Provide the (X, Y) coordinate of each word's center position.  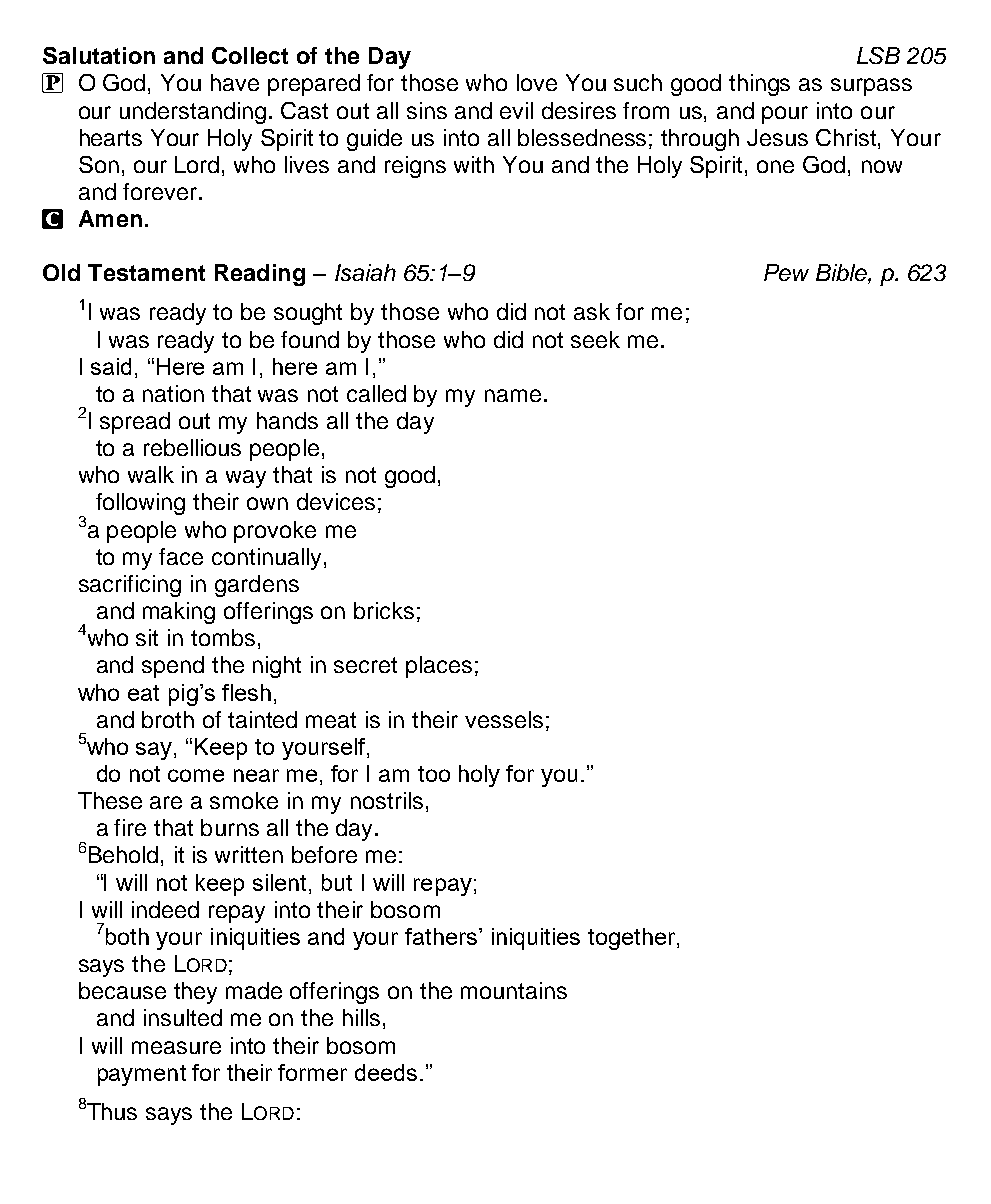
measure (176, 1047)
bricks (384, 610)
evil (516, 110)
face (181, 556)
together (633, 939)
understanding (193, 113)
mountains (514, 990)
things (759, 85)
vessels (504, 719)
